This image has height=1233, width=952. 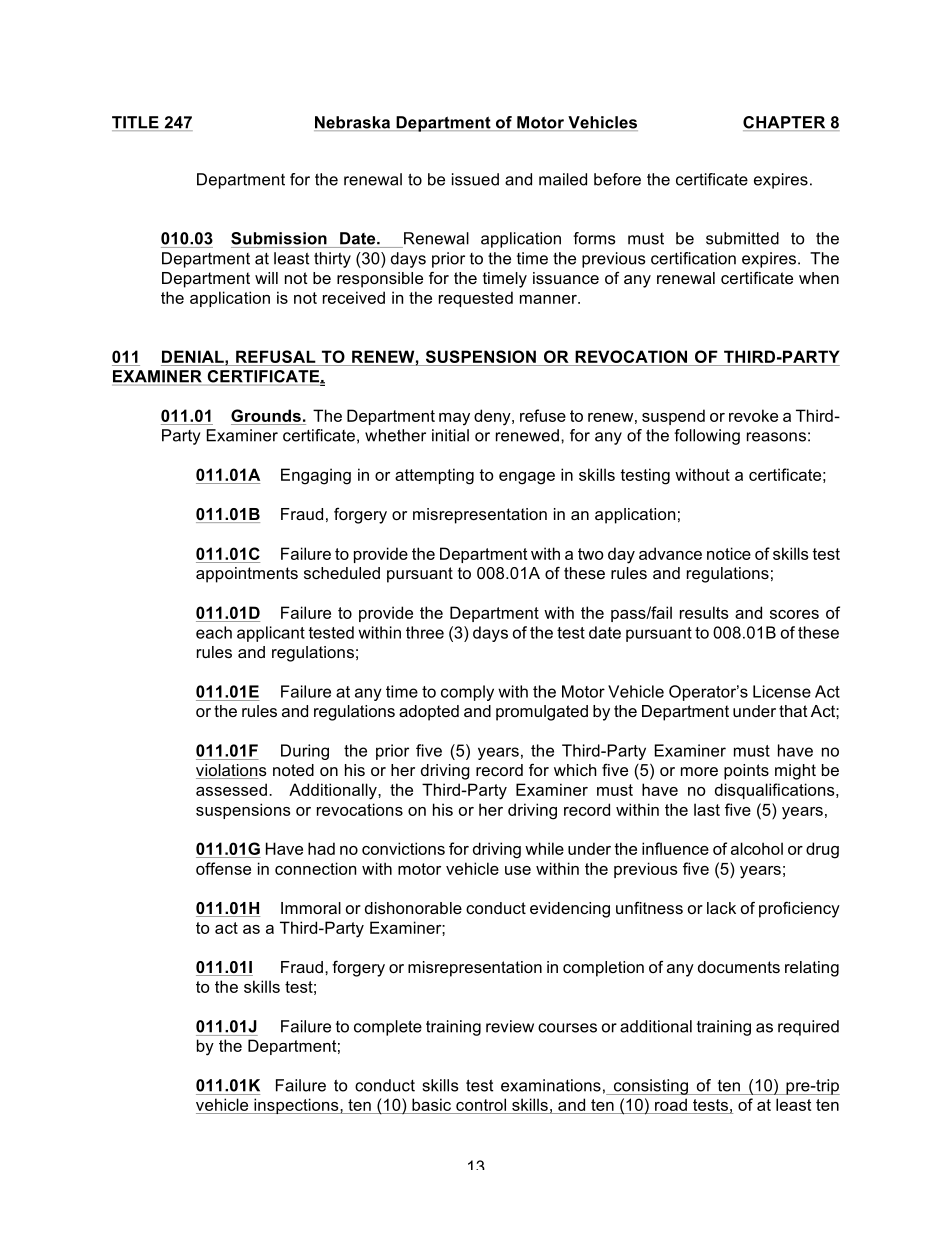 What do you see at coordinates (785, 123) in the image?
I see `CHAPTER` at bounding box center [785, 123].
